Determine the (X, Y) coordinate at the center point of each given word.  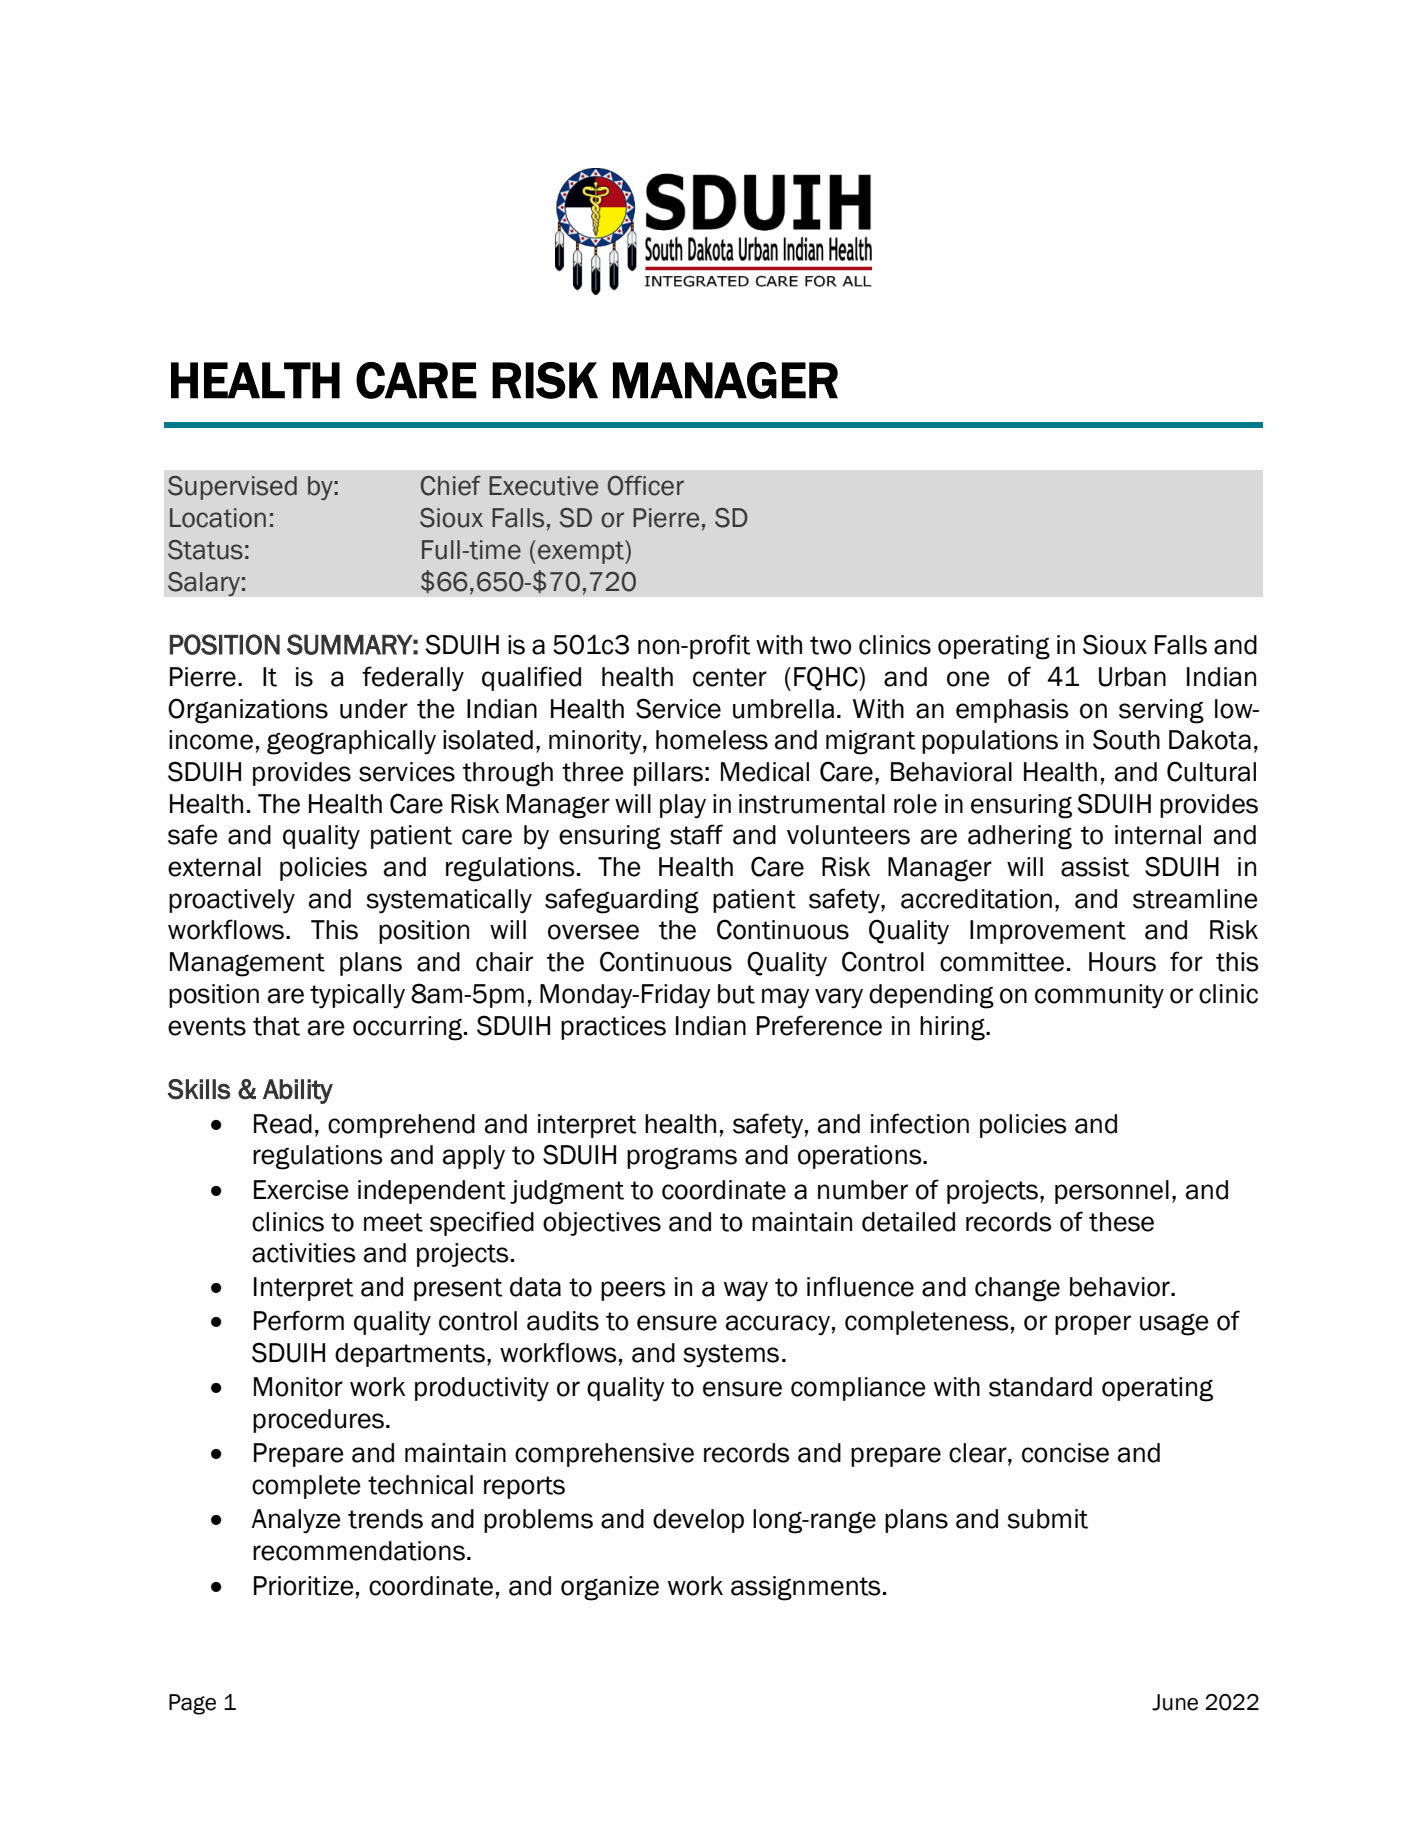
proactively (232, 901)
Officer (646, 486)
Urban (1132, 677)
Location (218, 518)
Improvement (1048, 932)
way (746, 1291)
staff (696, 834)
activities (304, 1253)
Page (192, 1704)
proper (1093, 1325)
